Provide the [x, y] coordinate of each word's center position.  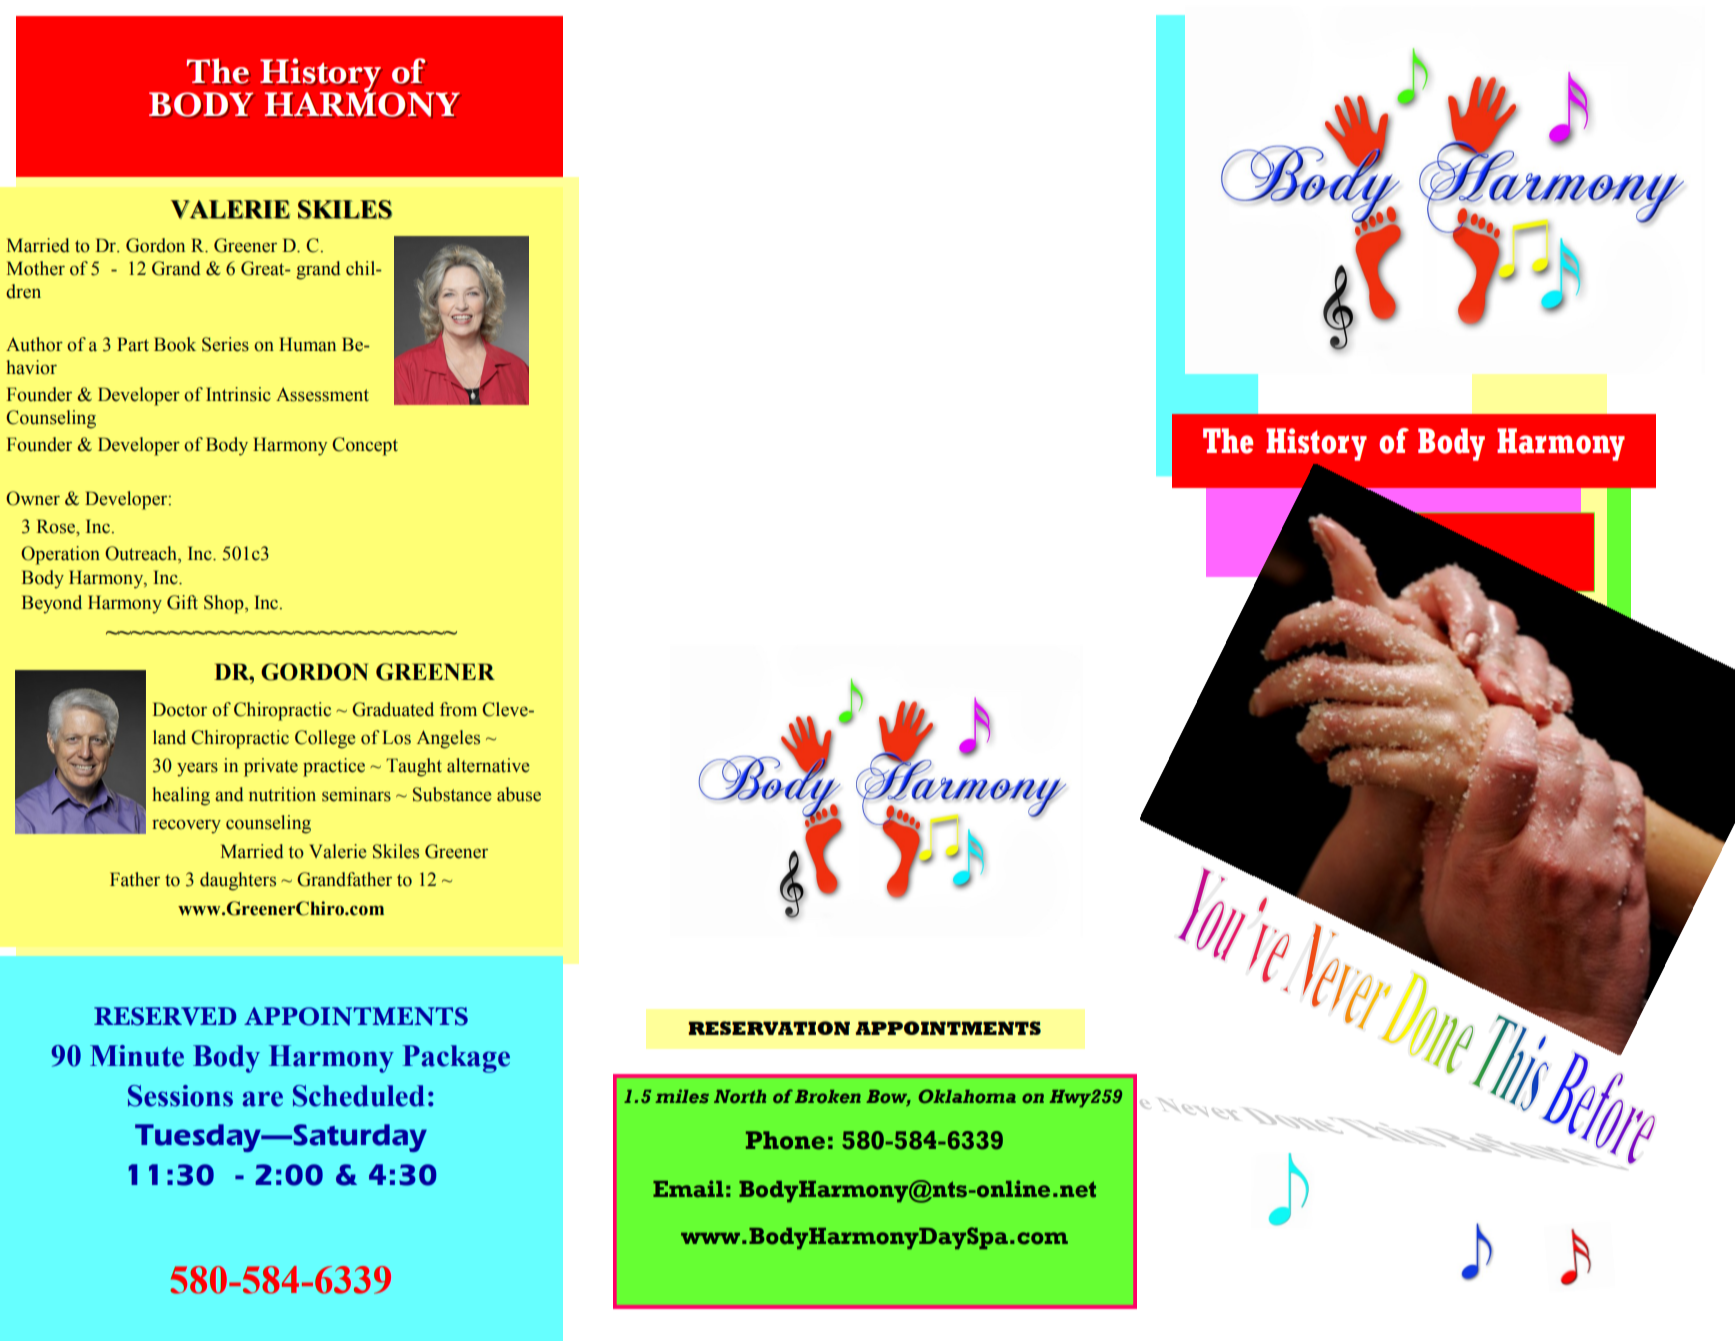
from [458, 709]
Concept [365, 446]
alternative [488, 765]
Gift [182, 602]
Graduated [393, 709]
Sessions [180, 1096]
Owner [33, 498]
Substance [452, 794]
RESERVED [165, 1016]
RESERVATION [769, 1028]
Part [133, 344]
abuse [519, 794]
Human [307, 344]
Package [456, 1059]
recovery [186, 826]
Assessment [322, 394]
